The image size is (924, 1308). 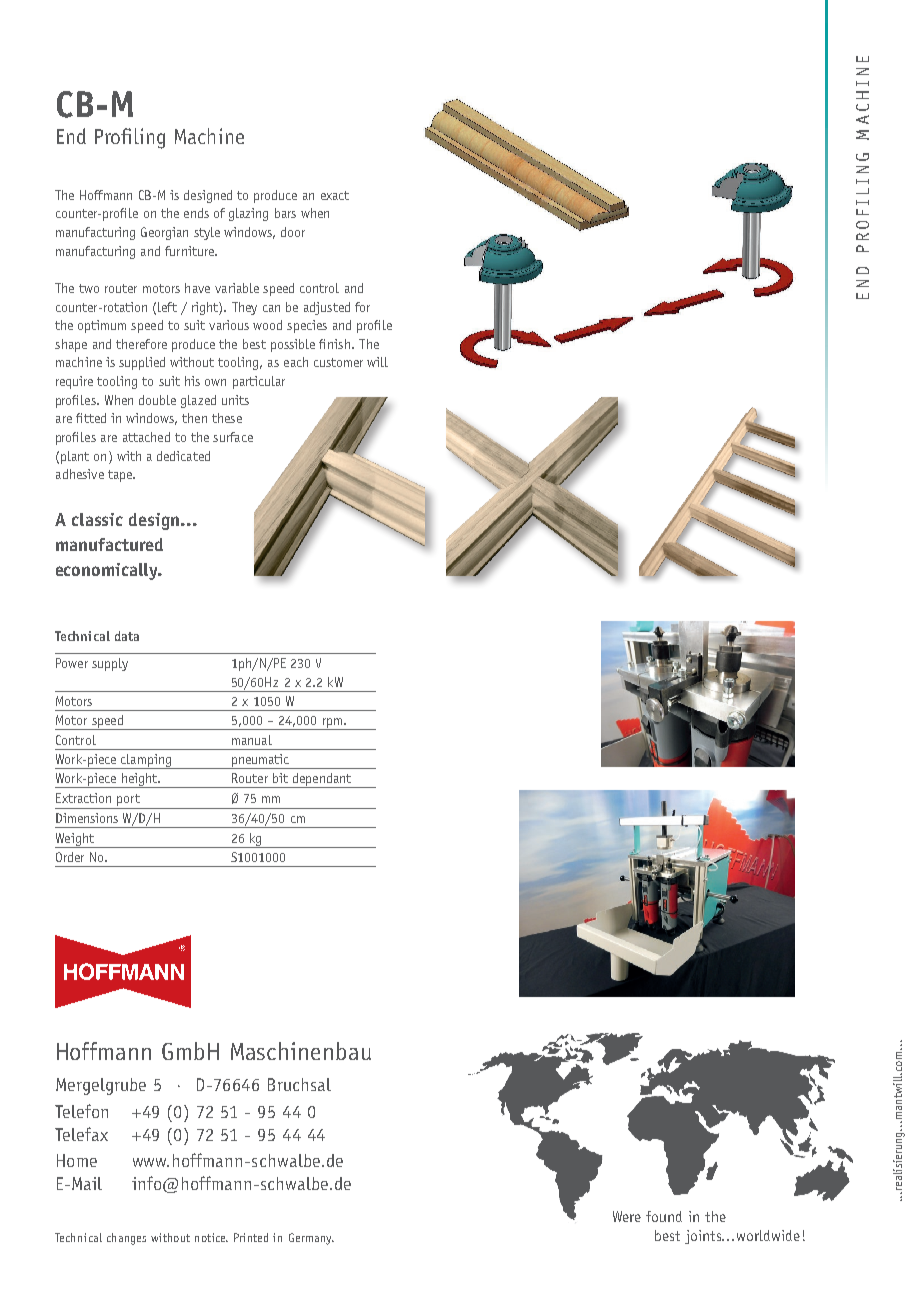 What do you see at coordinates (146, 761) in the screenshot?
I see `clamping` at bounding box center [146, 761].
